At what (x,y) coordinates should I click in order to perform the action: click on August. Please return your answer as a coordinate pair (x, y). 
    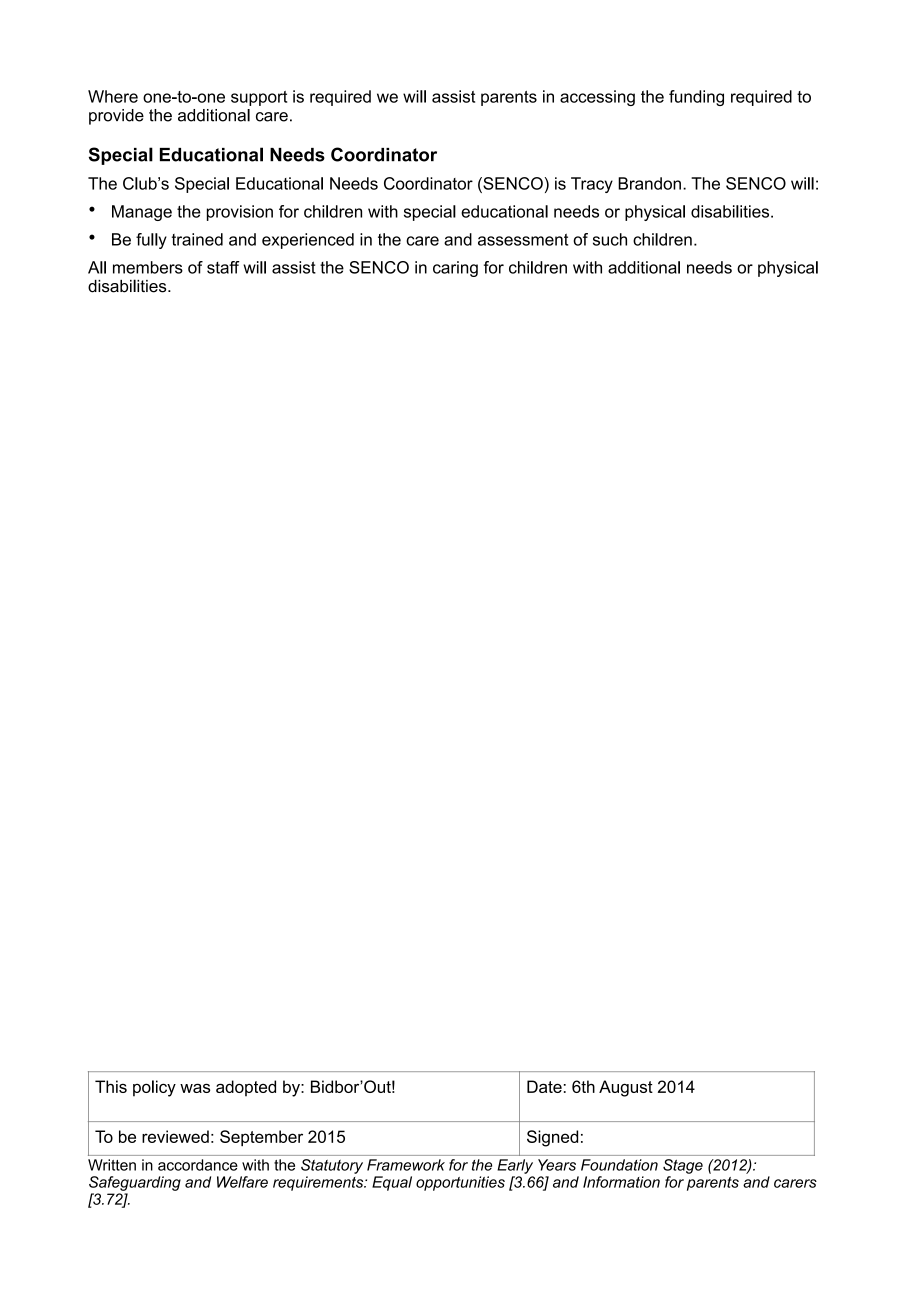
    Looking at the image, I should click on (626, 1088).
